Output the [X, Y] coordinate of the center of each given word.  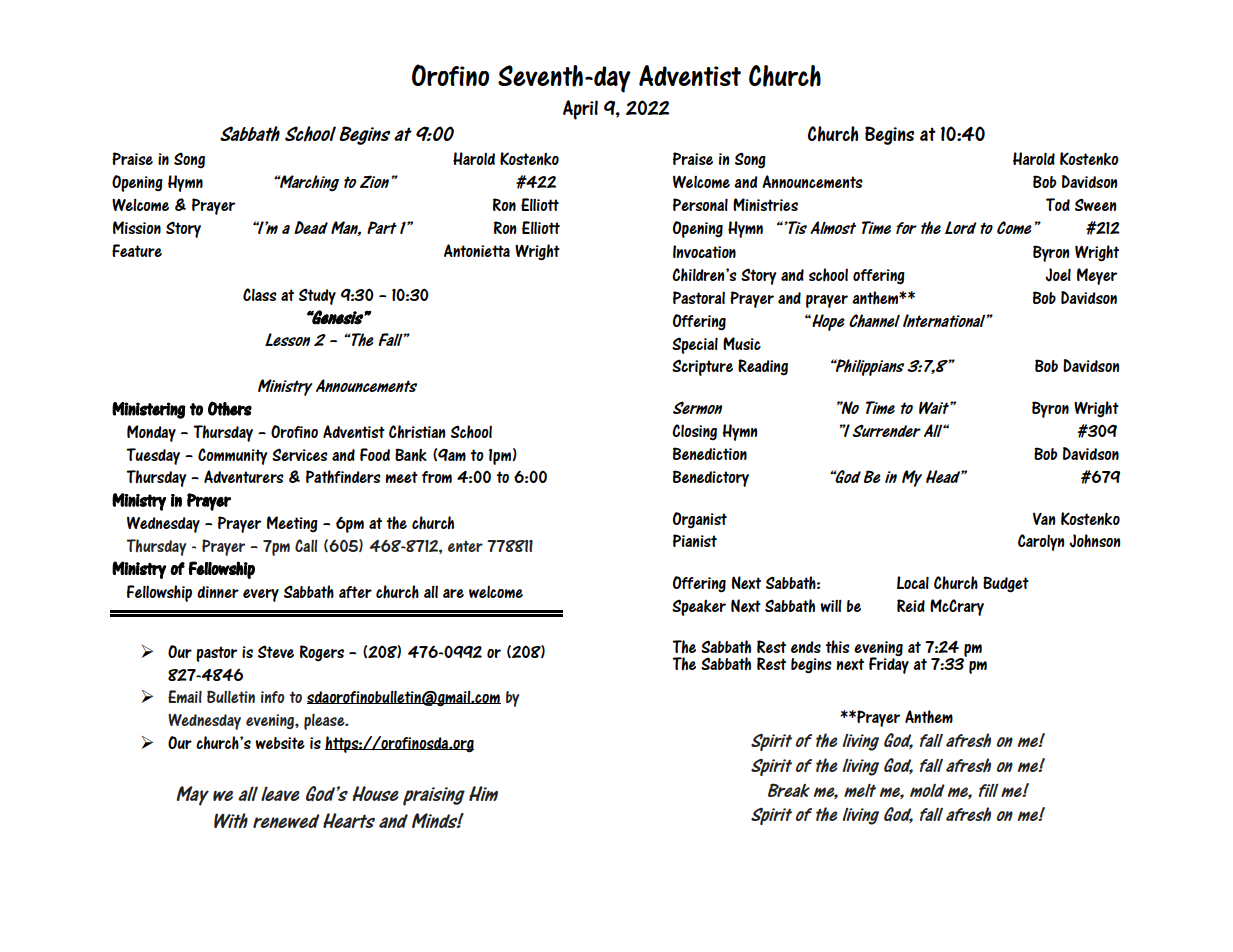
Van [1044, 518]
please [325, 722]
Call [306, 545]
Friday [889, 664]
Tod [1058, 204]
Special [695, 345]
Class [260, 294]
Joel [1058, 275]
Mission [137, 227]
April [580, 110]
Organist [700, 520]
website [280, 743]
